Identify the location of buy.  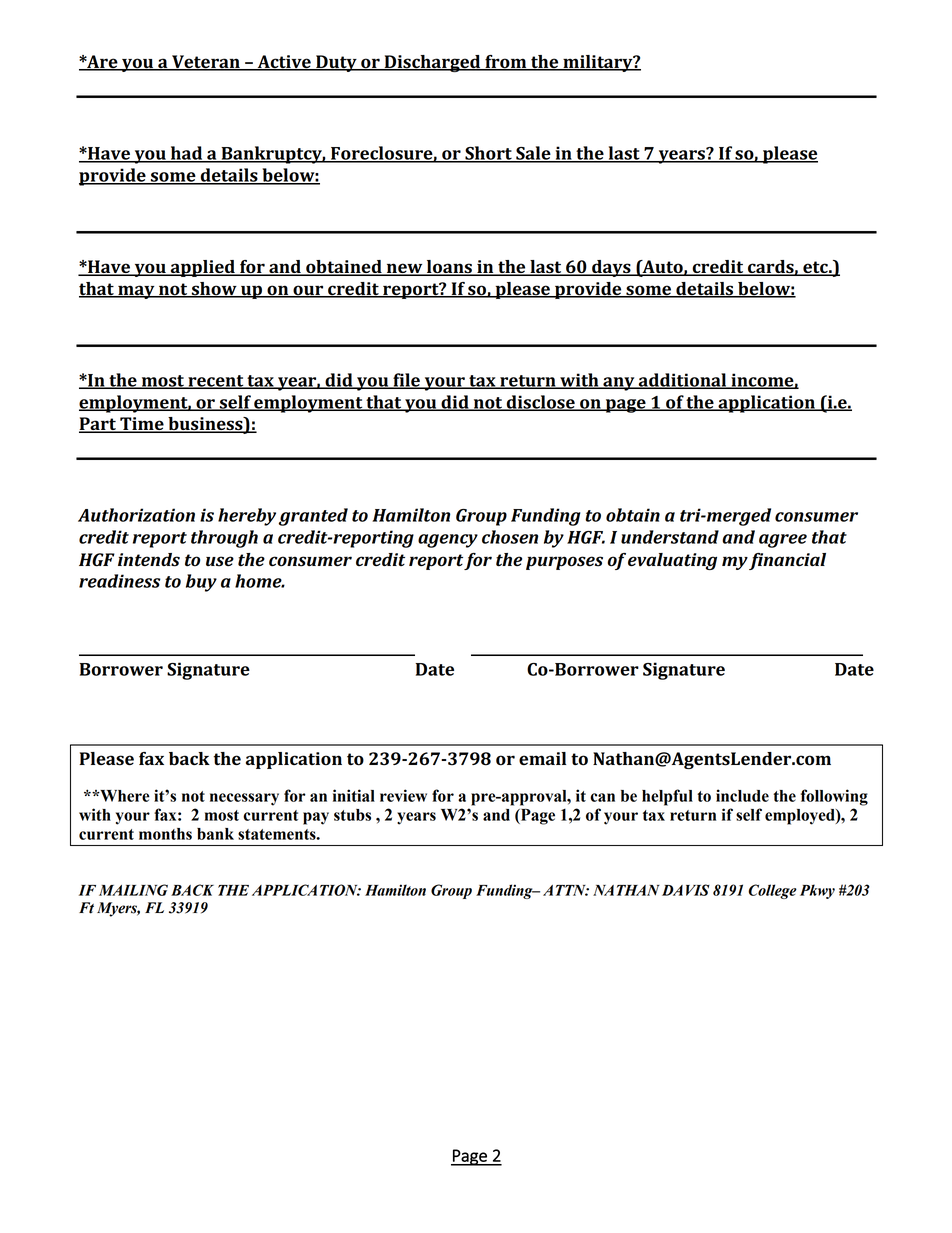
(201, 583).
